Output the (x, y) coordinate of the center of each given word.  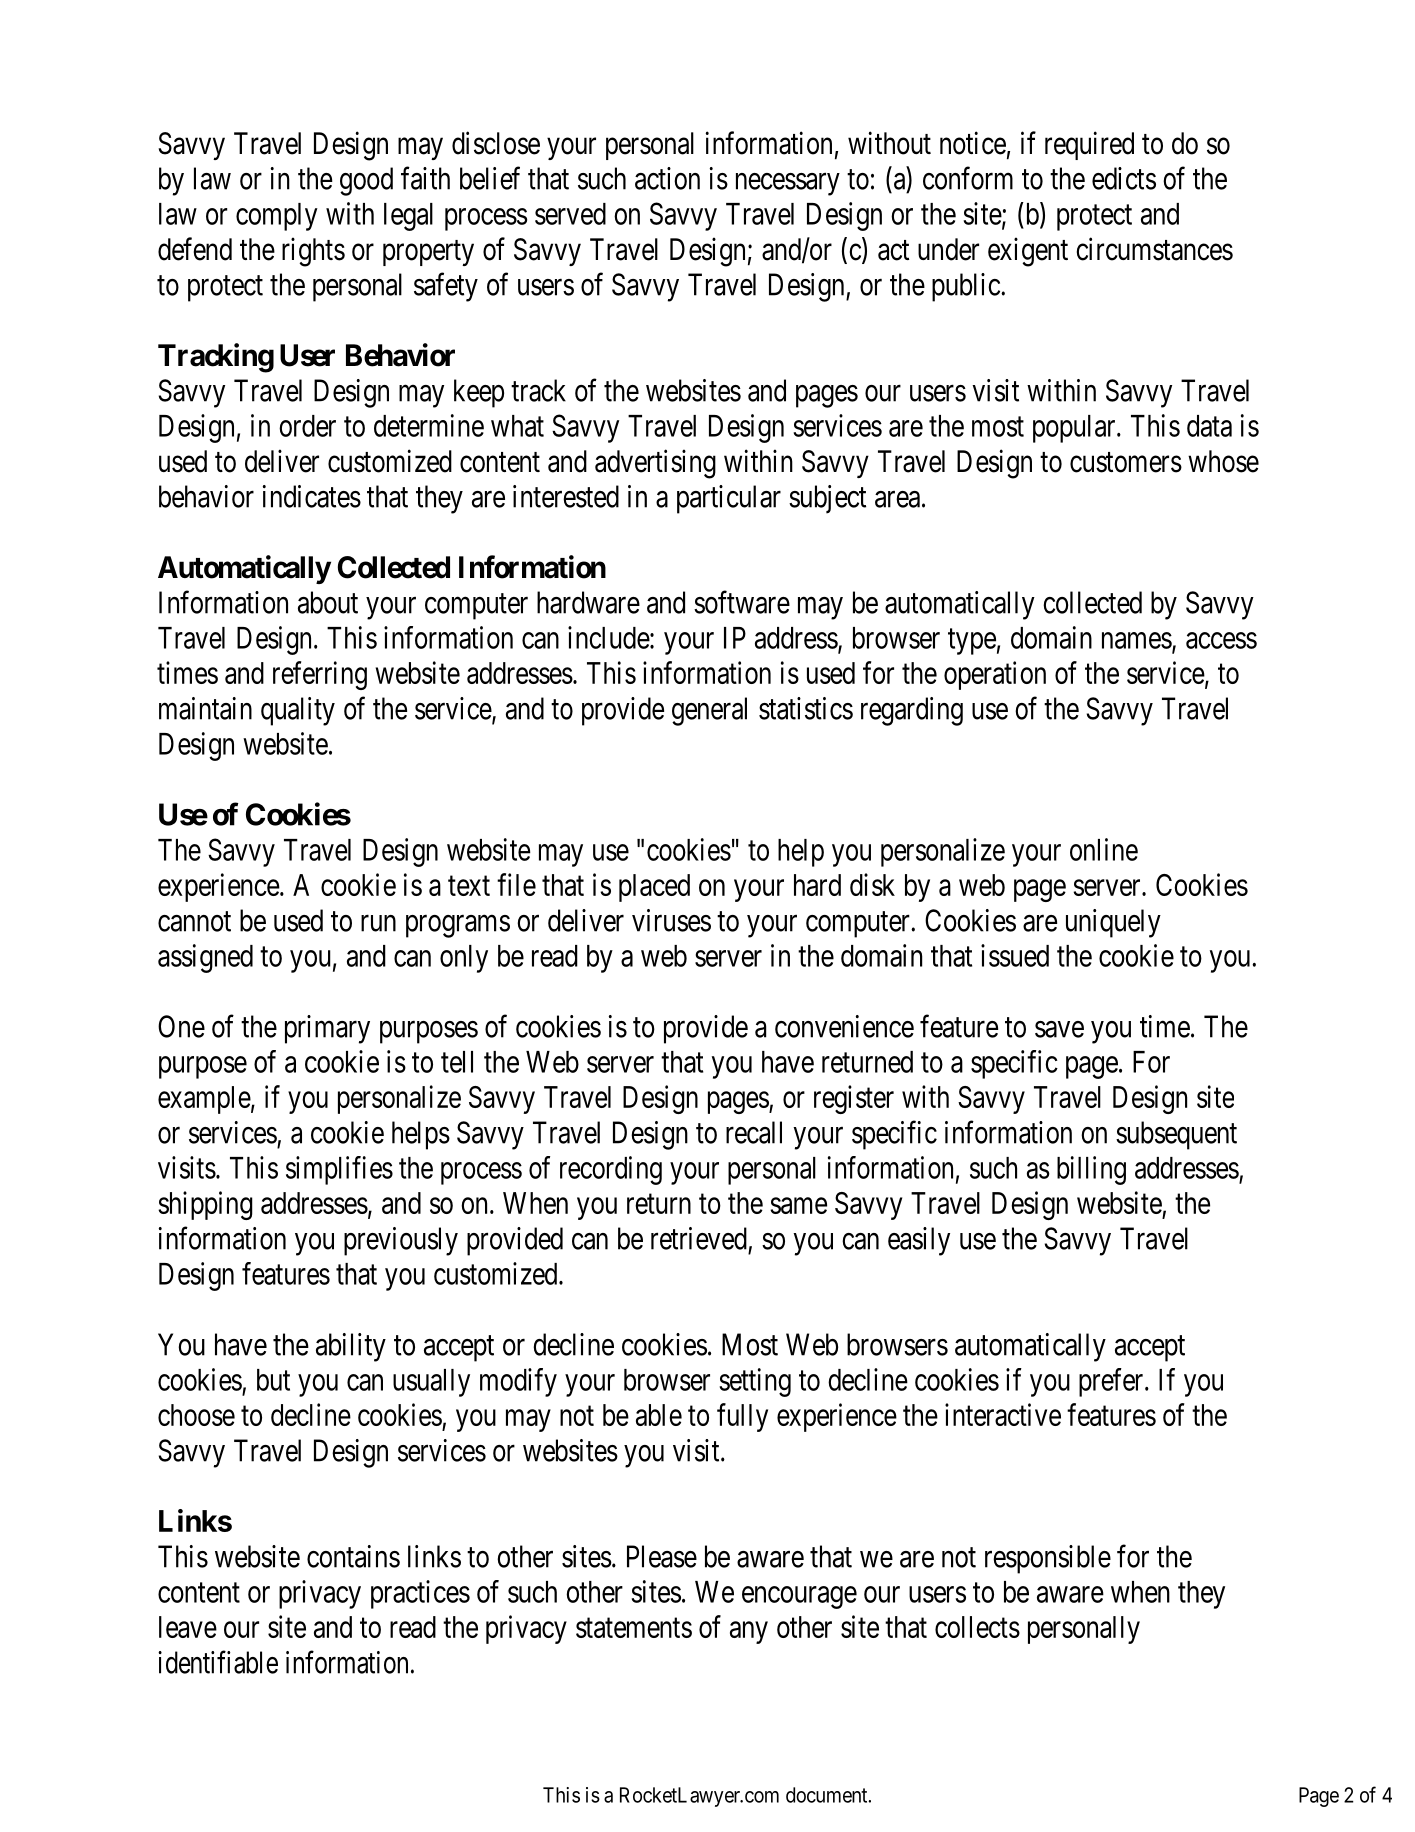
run (378, 923)
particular (729, 499)
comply (277, 217)
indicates (312, 496)
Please (662, 1556)
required (1089, 145)
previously (401, 1241)
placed (654, 888)
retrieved (699, 1238)
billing (1091, 1170)
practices (420, 1594)
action (667, 178)
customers (1126, 462)
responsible (1048, 1559)
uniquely (1113, 923)
